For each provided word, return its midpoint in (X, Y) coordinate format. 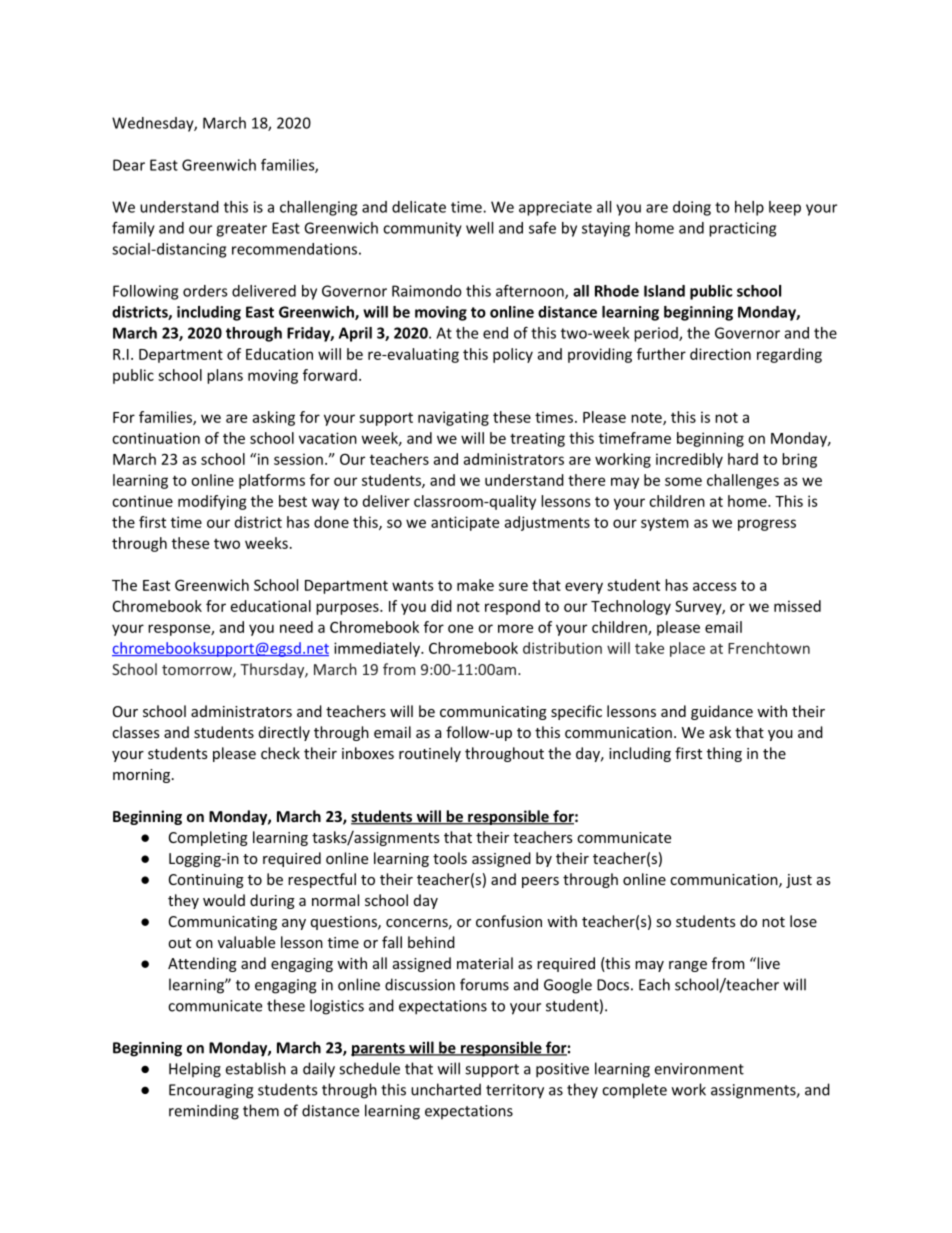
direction (720, 354)
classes (135, 732)
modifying (212, 502)
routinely (430, 754)
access (715, 586)
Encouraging (211, 1091)
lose (803, 921)
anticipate (465, 523)
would (224, 900)
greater (241, 230)
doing (692, 208)
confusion (509, 921)
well (479, 228)
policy (513, 355)
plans (225, 376)
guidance (722, 712)
